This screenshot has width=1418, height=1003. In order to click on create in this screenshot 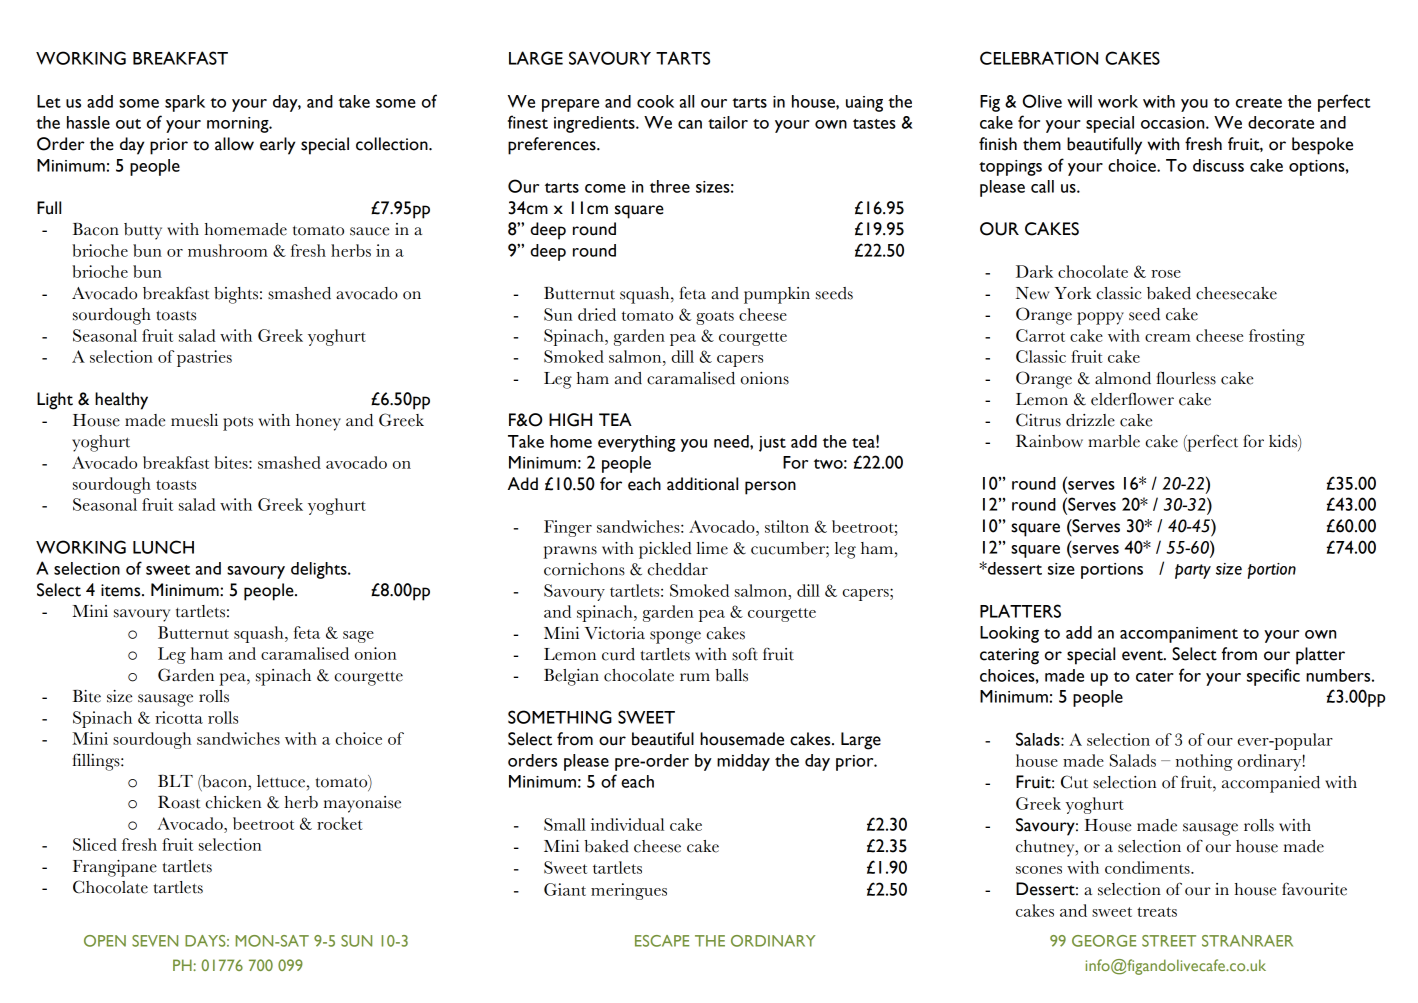, I will do `click(1259, 103)`.
